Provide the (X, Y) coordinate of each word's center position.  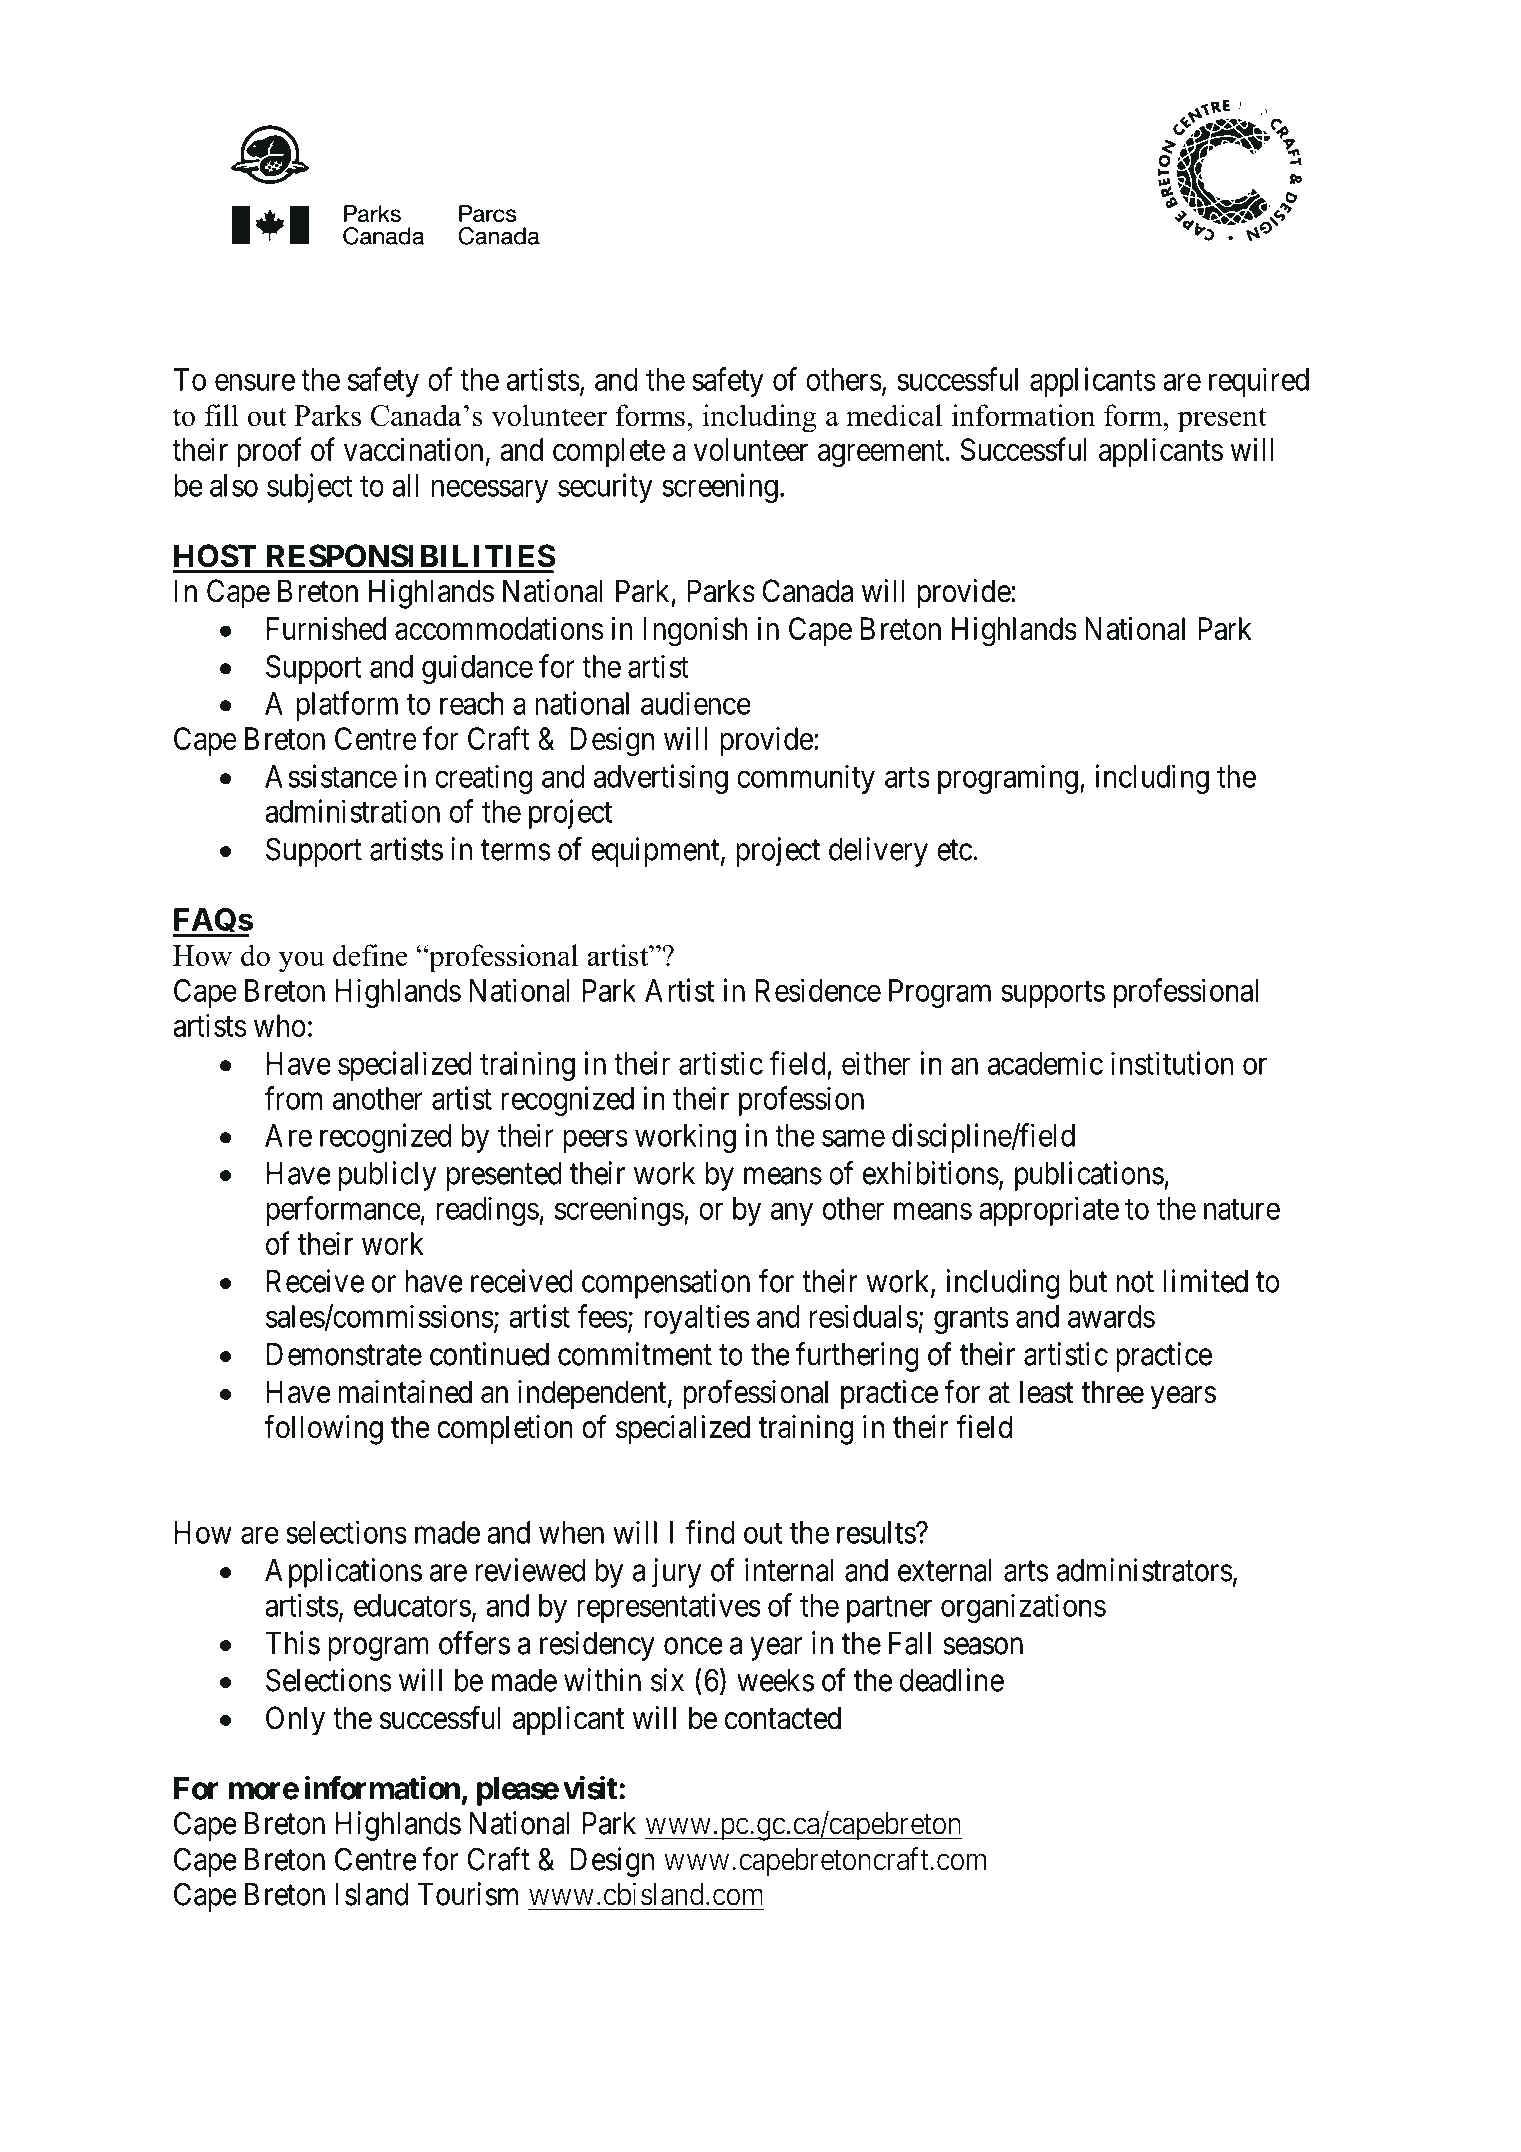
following (323, 1430)
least (1047, 1392)
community (806, 779)
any (792, 1214)
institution (1172, 1063)
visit (590, 1788)
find (710, 1532)
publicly (387, 1176)
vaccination (413, 449)
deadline (952, 1680)
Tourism (467, 1894)
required (1259, 382)
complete (609, 452)
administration (352, 811)
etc (954, 850)
